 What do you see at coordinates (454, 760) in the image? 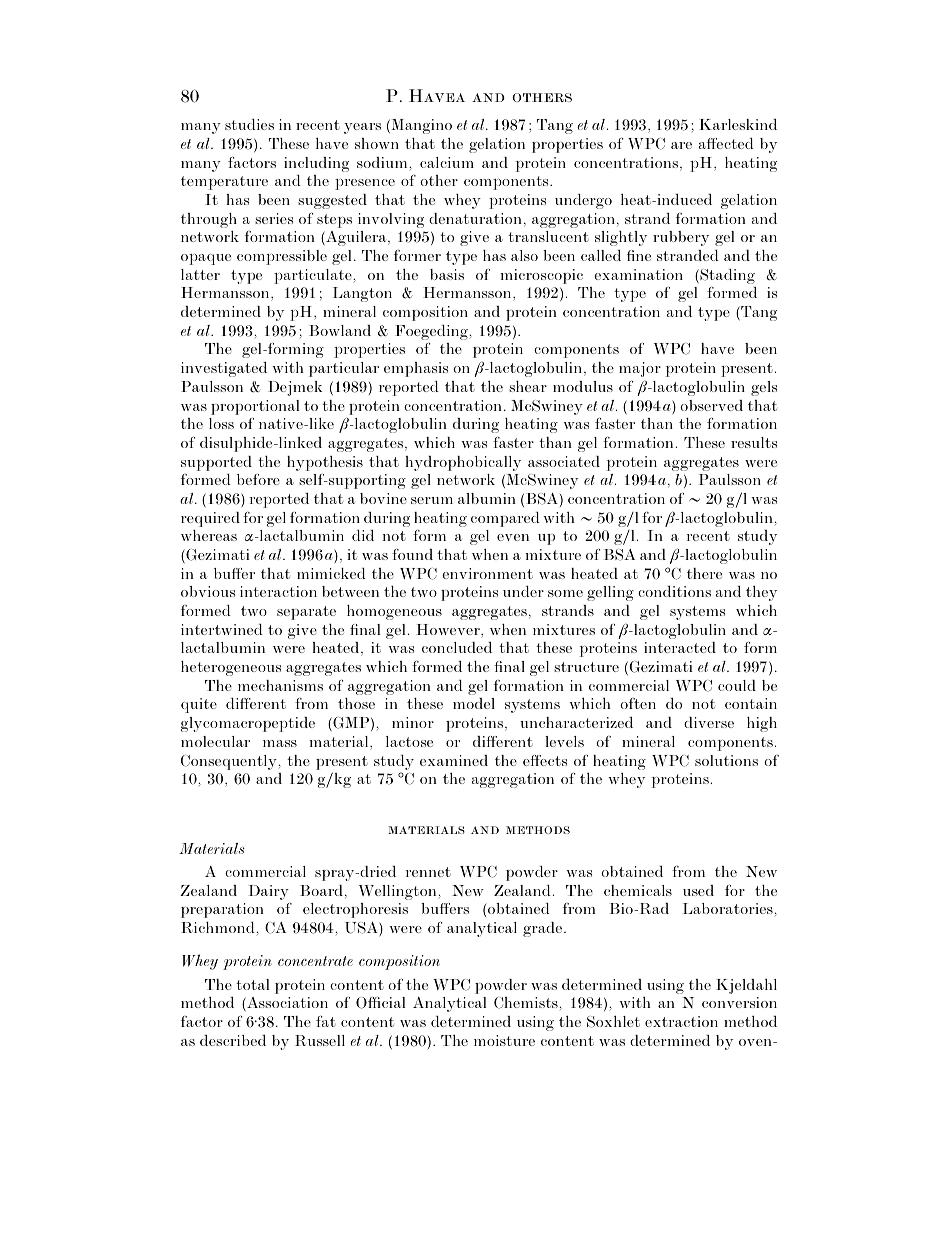
I see `examined` at bounding box center [454, 760].
